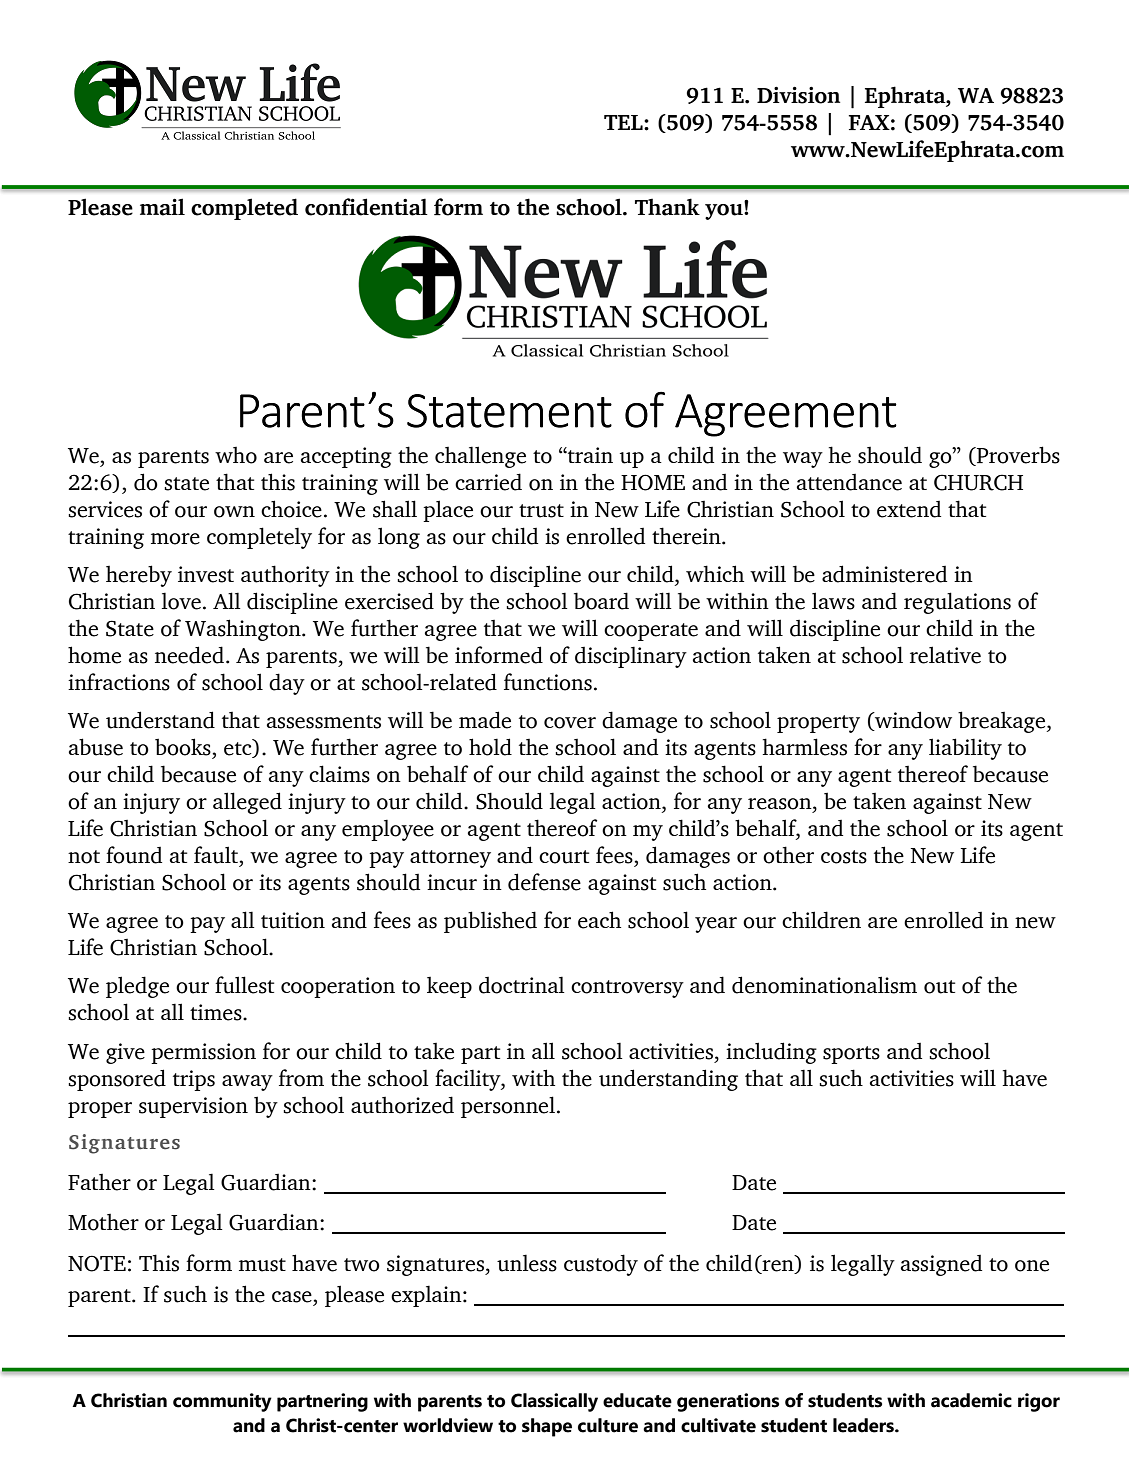 This screenshot has width=1129, height=1461. I want to click on books, so click(184, 747).
